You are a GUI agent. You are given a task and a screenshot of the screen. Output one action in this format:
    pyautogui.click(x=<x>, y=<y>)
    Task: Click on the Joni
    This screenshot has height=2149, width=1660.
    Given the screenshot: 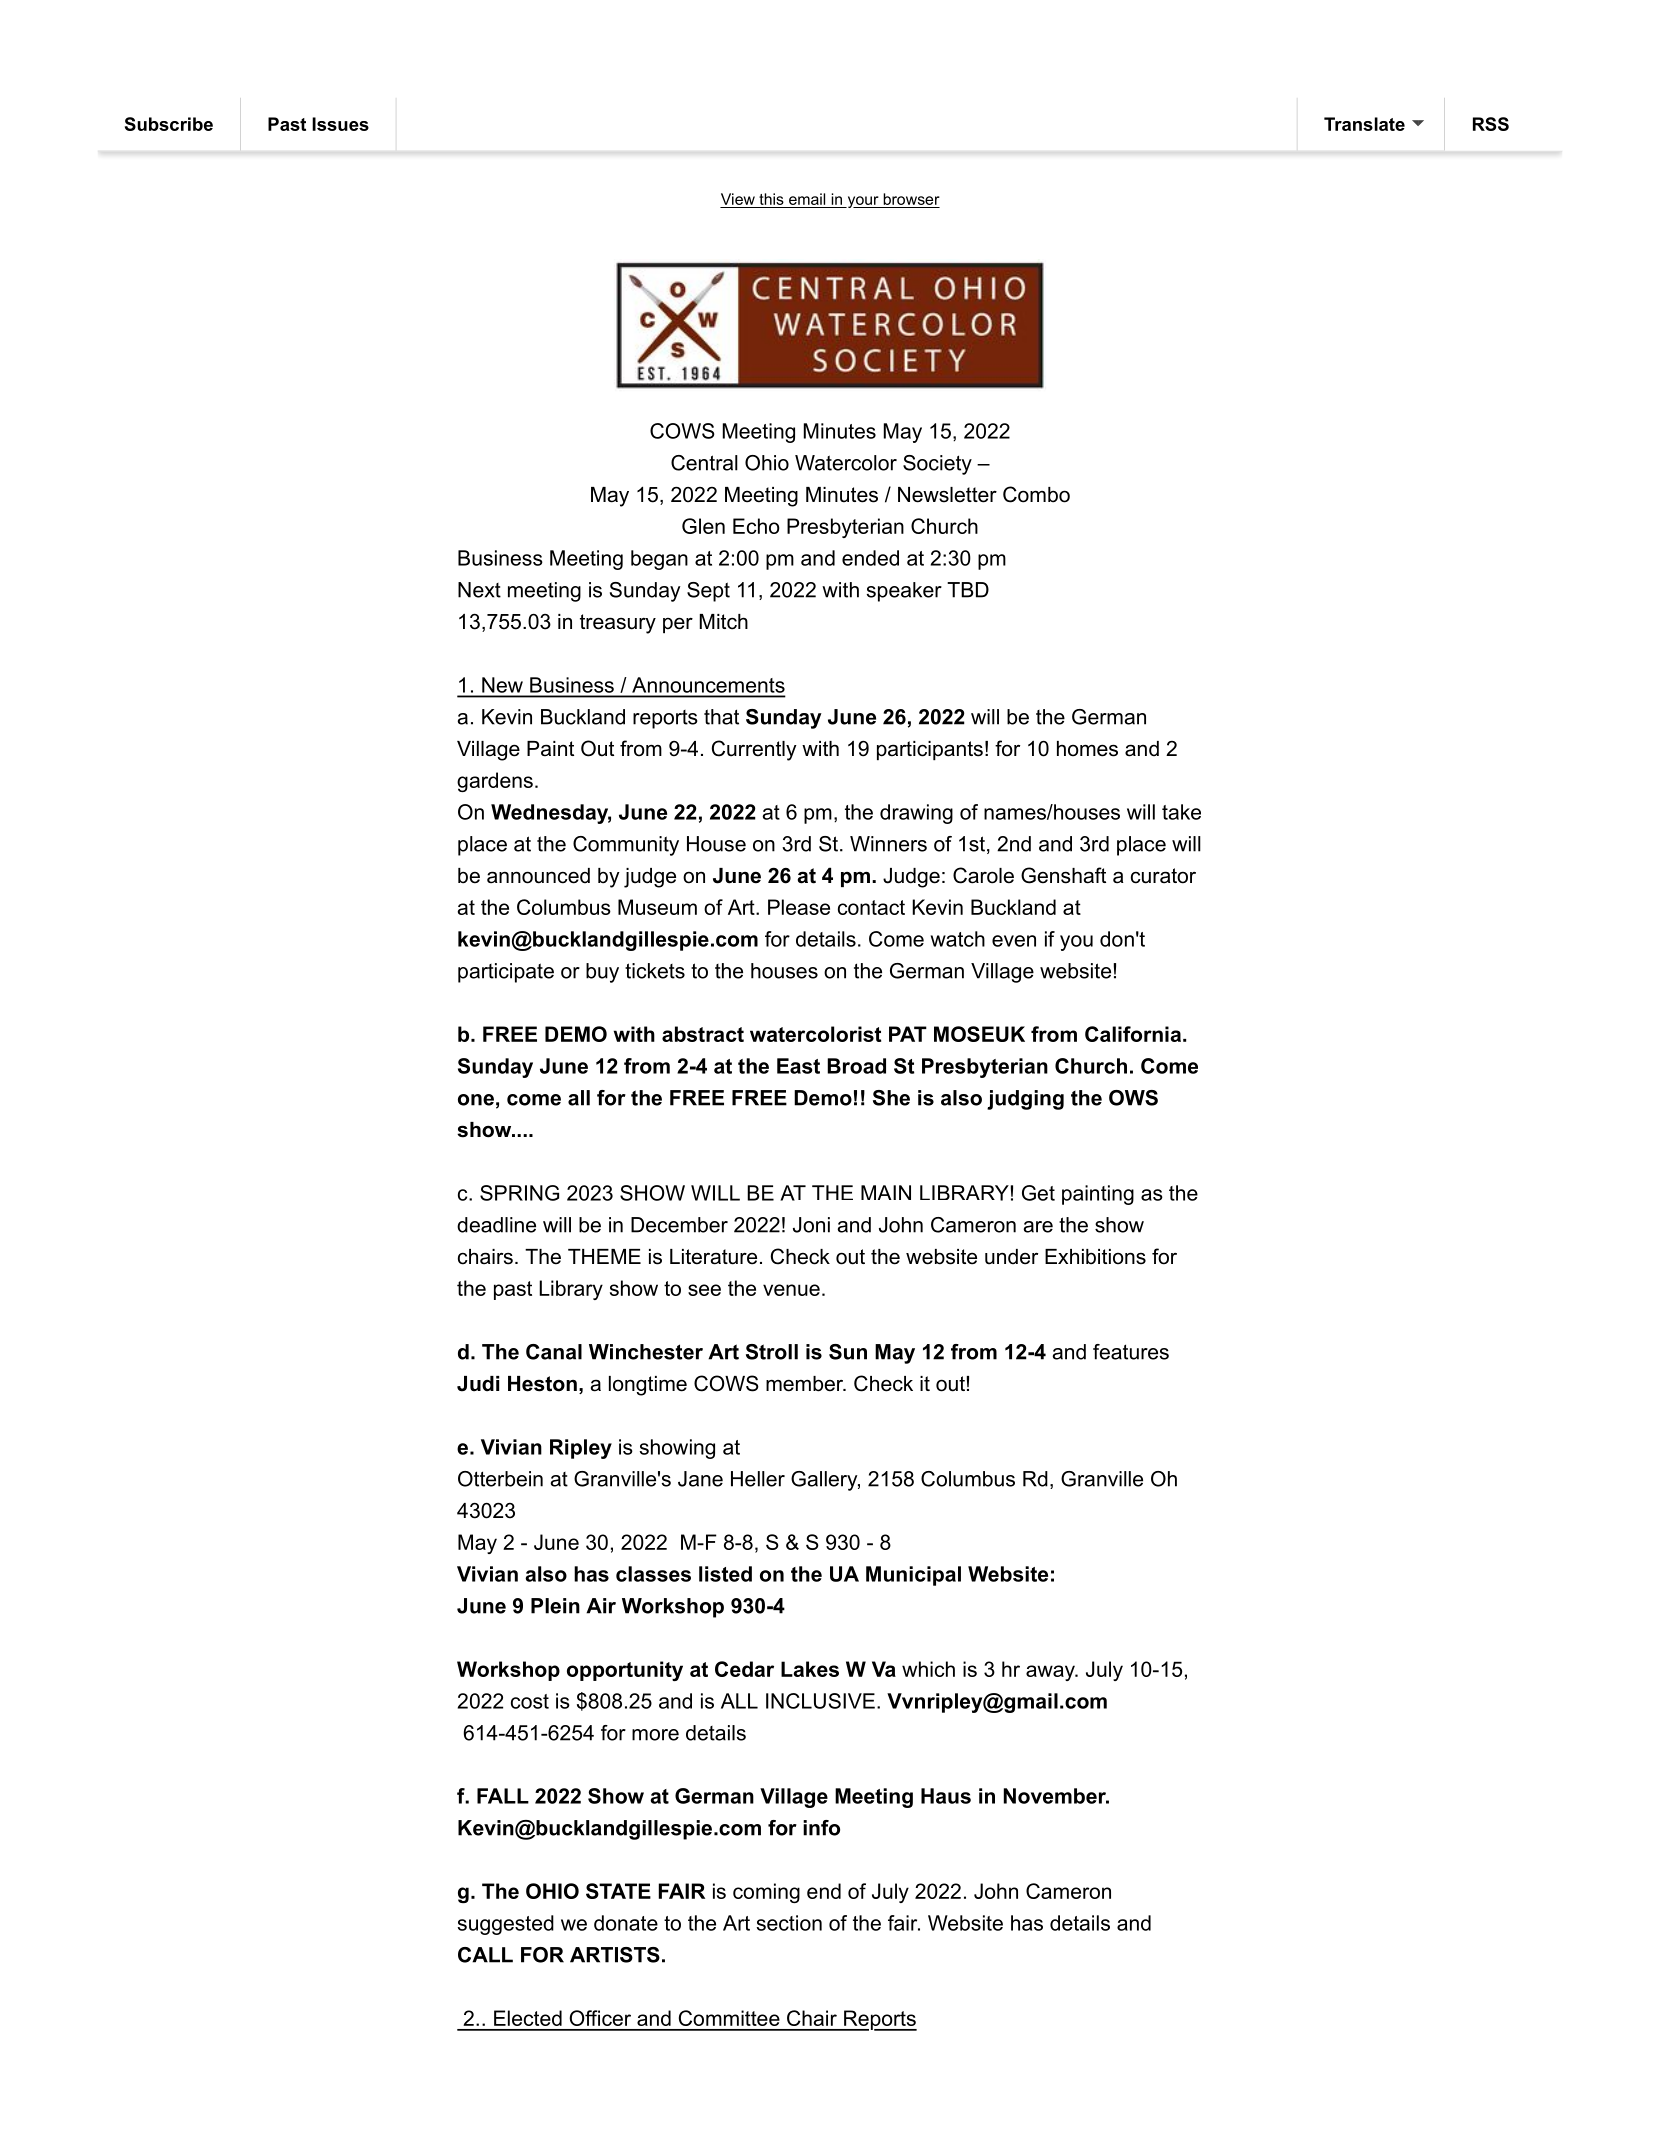 What is the action you would take?
    pyautogui.click(x=811, y=1225)
